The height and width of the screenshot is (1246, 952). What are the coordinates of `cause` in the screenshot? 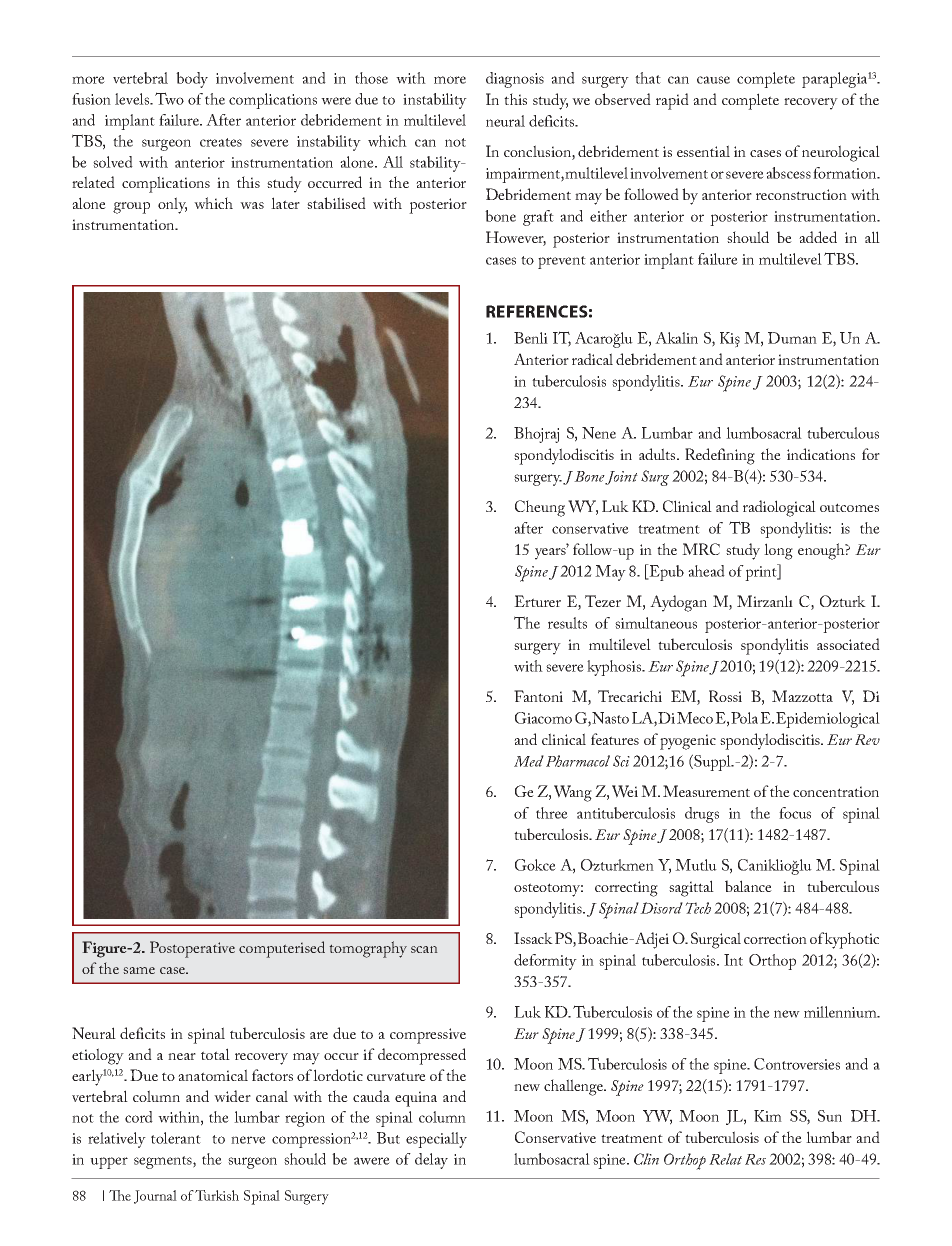 It's located at (713, 80).
